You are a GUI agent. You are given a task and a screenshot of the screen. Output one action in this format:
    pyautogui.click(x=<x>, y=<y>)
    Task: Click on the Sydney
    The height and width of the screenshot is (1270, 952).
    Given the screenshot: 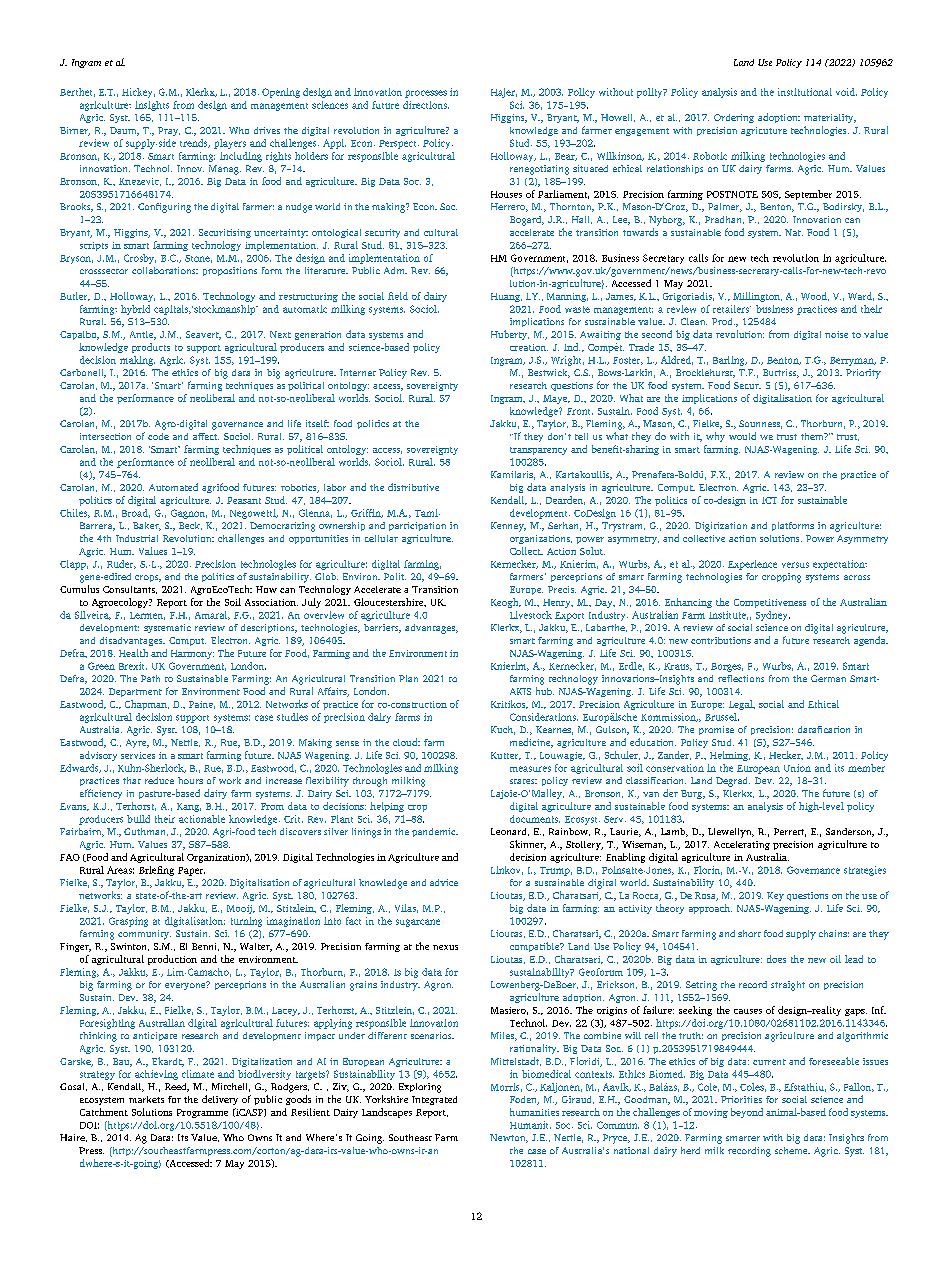 What is the action you would take?
    pyautogui.click(x=773, y=616)
